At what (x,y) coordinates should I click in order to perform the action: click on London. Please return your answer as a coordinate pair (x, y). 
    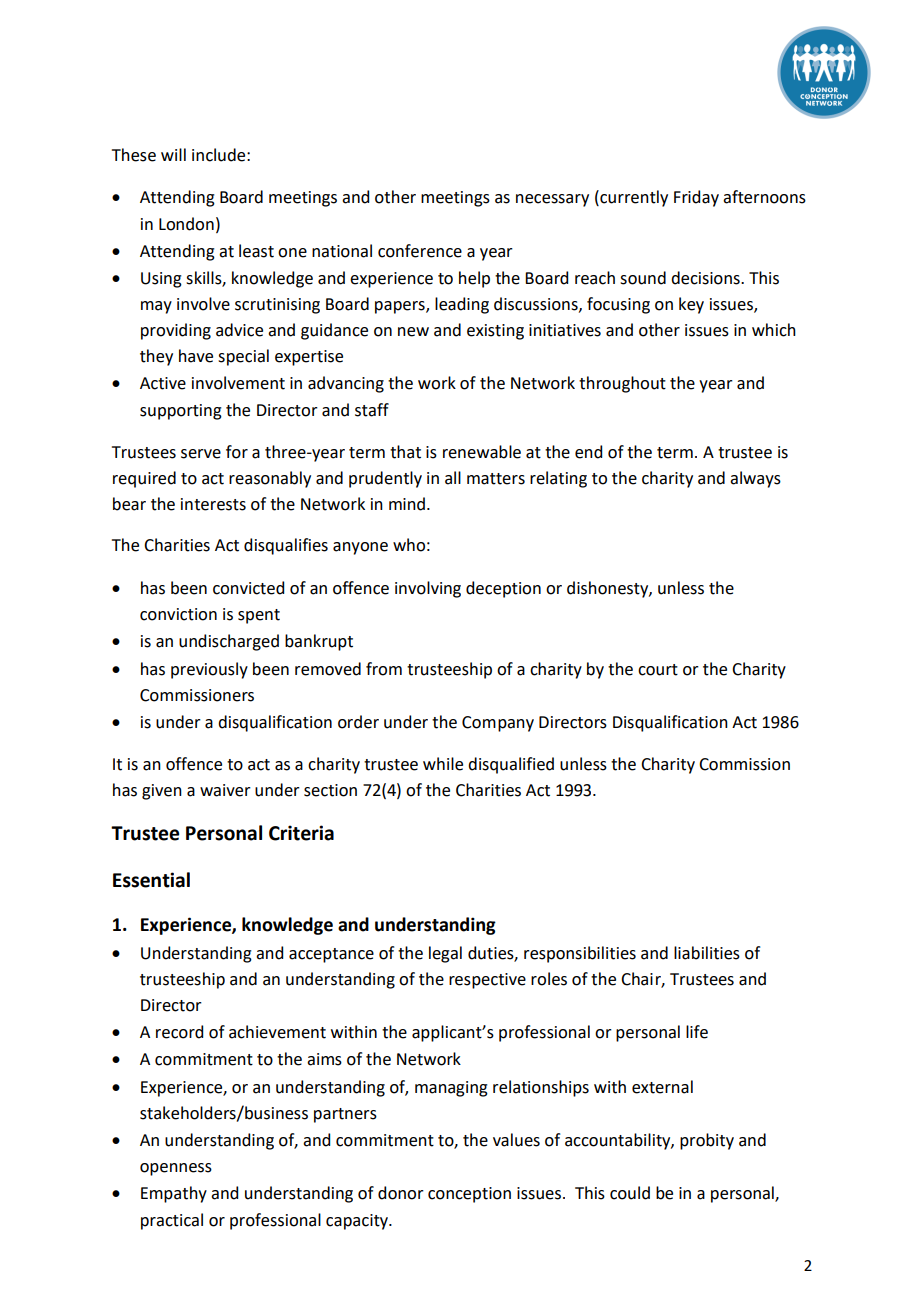
    Looking at the image, I should click on (186, 224).
